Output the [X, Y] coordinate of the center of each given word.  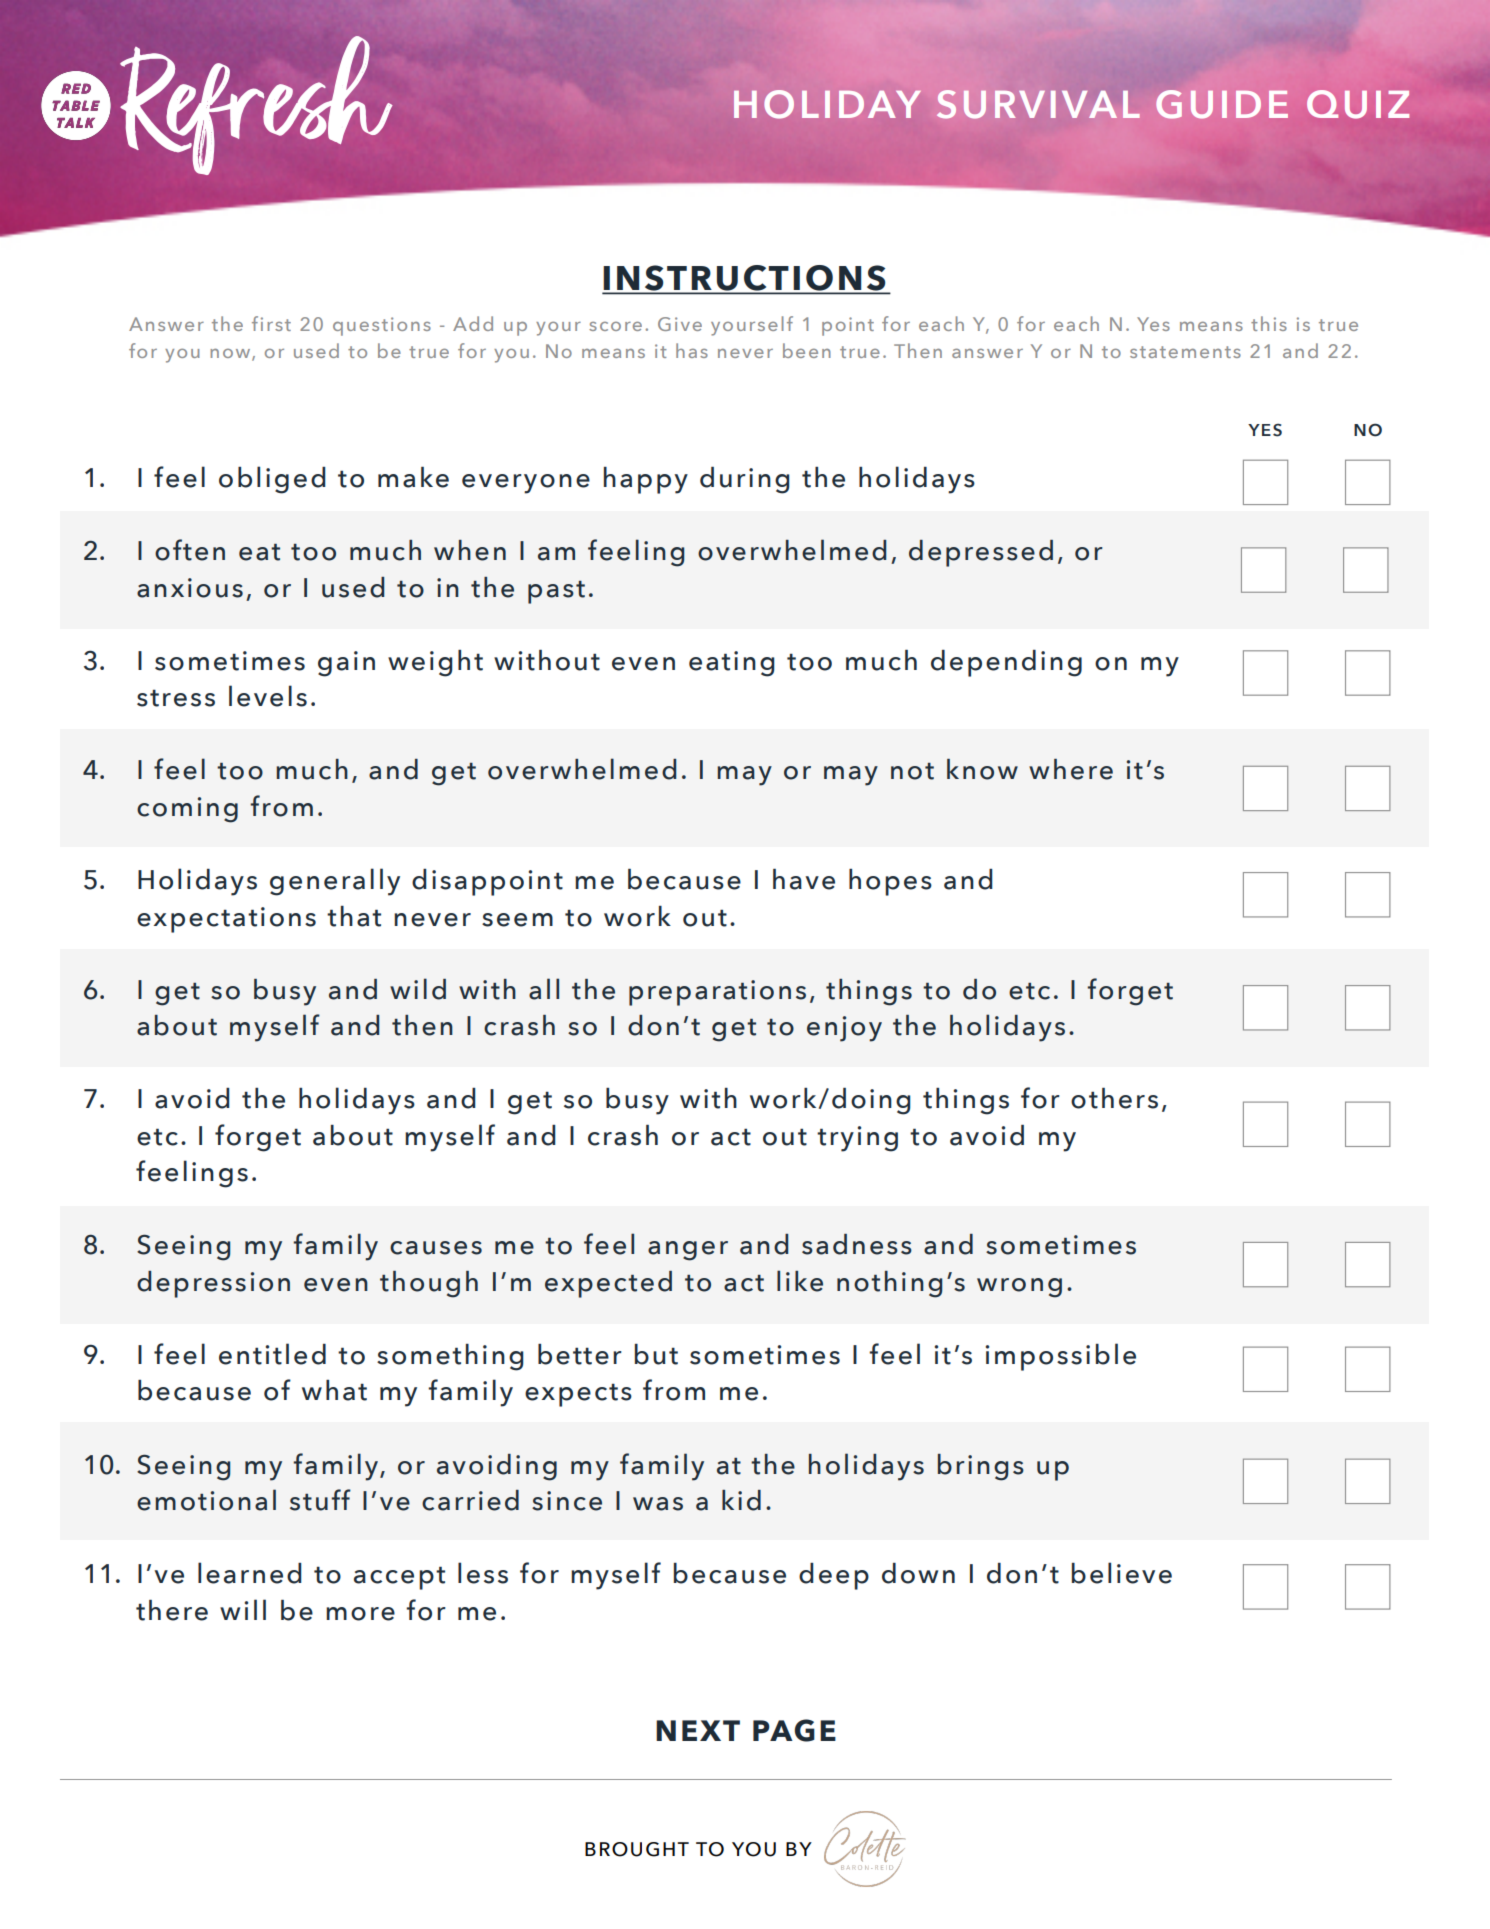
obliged [272, 480]
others [1114, 1098]
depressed [981, 553]
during [745, 480]
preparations [717, 993]
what [334, 1390]
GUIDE [1222, 104]
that [354, 916]
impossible [1060, 1357]
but [656, 1354]
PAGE [794, 1730]
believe [1122, 1573]
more [360, 1614]
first [271, 323]
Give [680, 324]
